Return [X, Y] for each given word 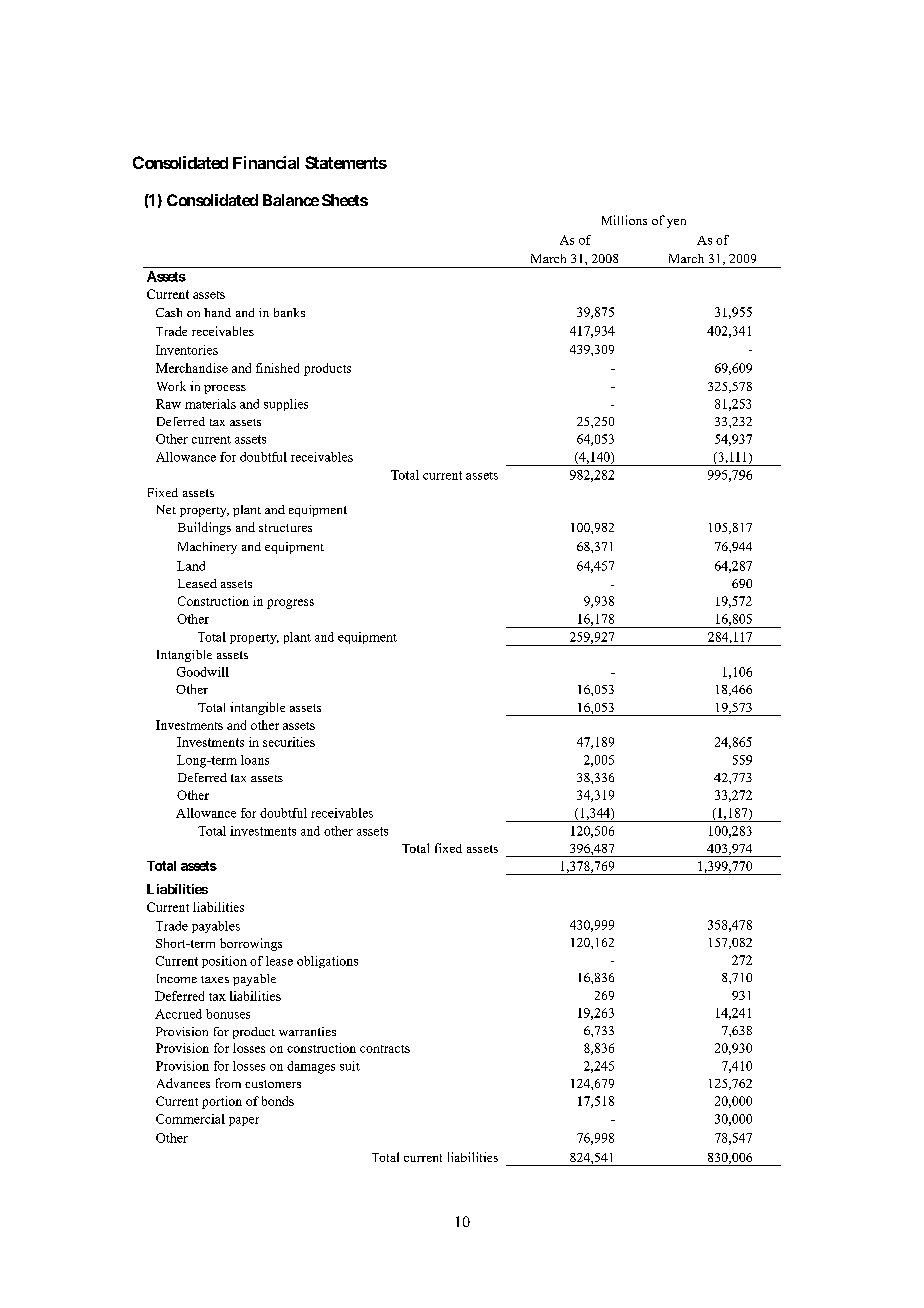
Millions [624, 220]
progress [290, 604]
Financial [266, 162]
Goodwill [203, 672]
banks [289, 312]
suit [350, 1066]
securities [289, 742]
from [228, 1083]
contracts [385, 1049]
